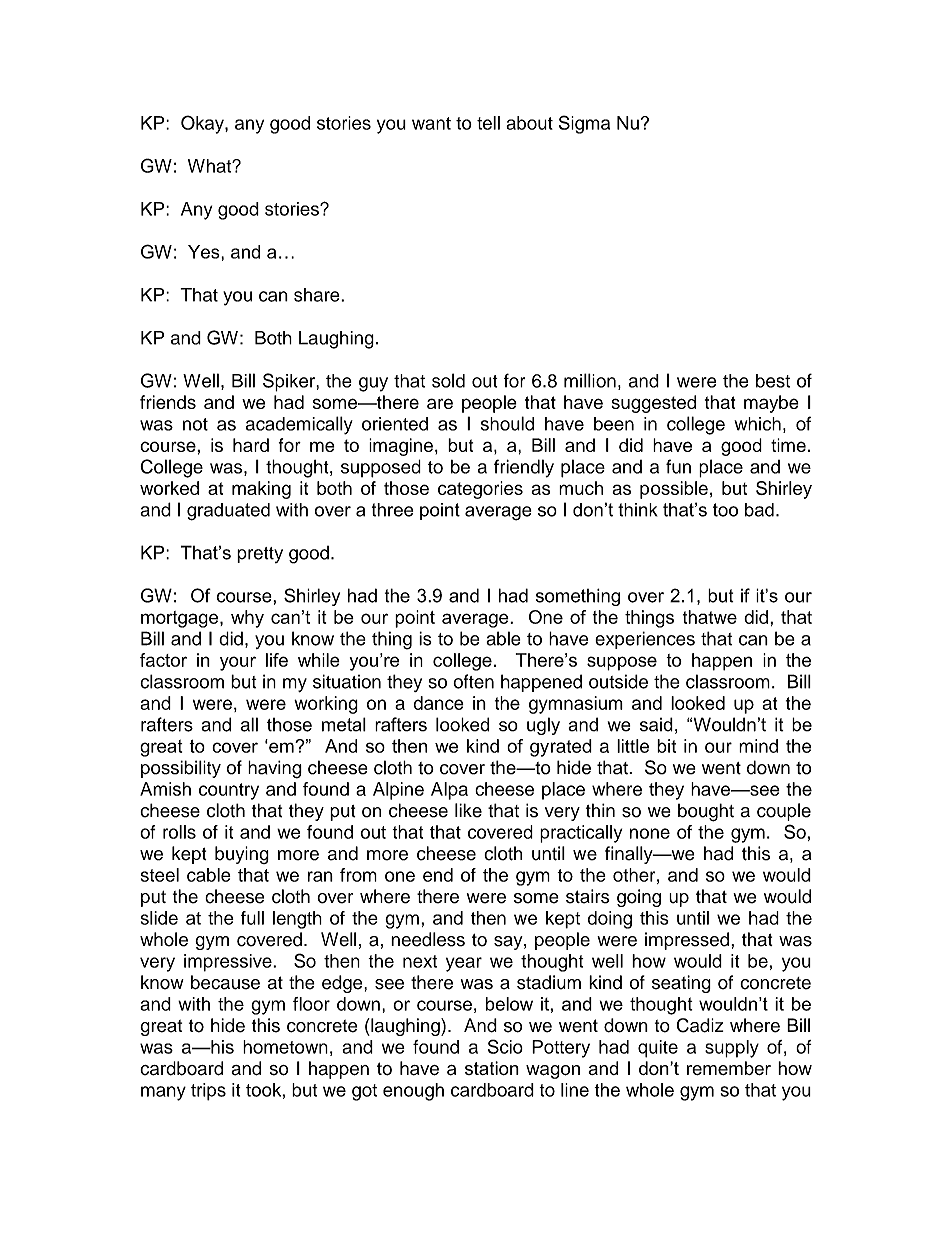 The image size is (952, 1233). What do you see at coordinates (729, 1068) in the page?
I see `remember` at bounding box center [729, 1068].
